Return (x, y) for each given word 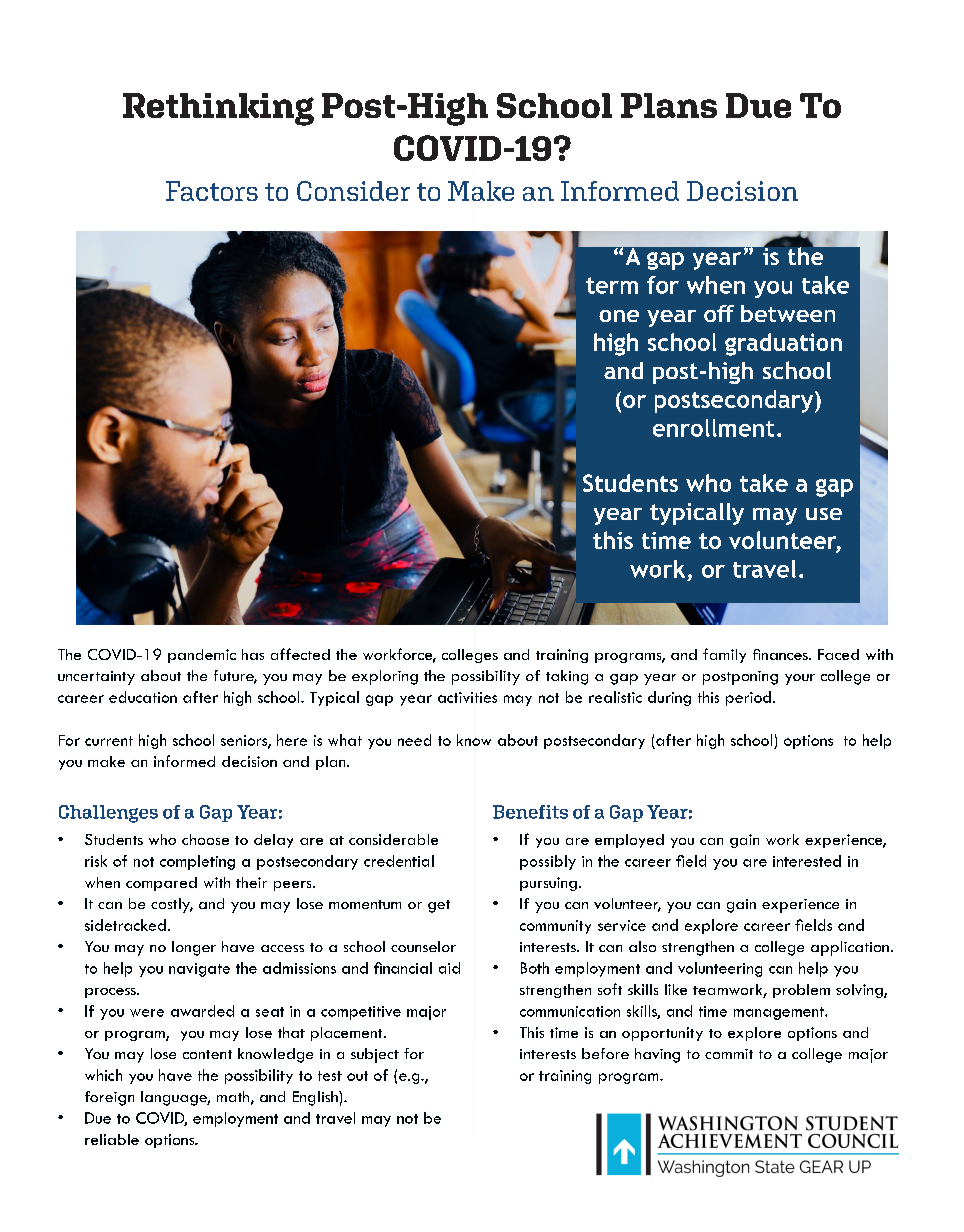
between (788, 313)
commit (729, 1054)
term (612, 285)
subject (375, 1055)
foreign (109, 1098)
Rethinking (218, 109)
